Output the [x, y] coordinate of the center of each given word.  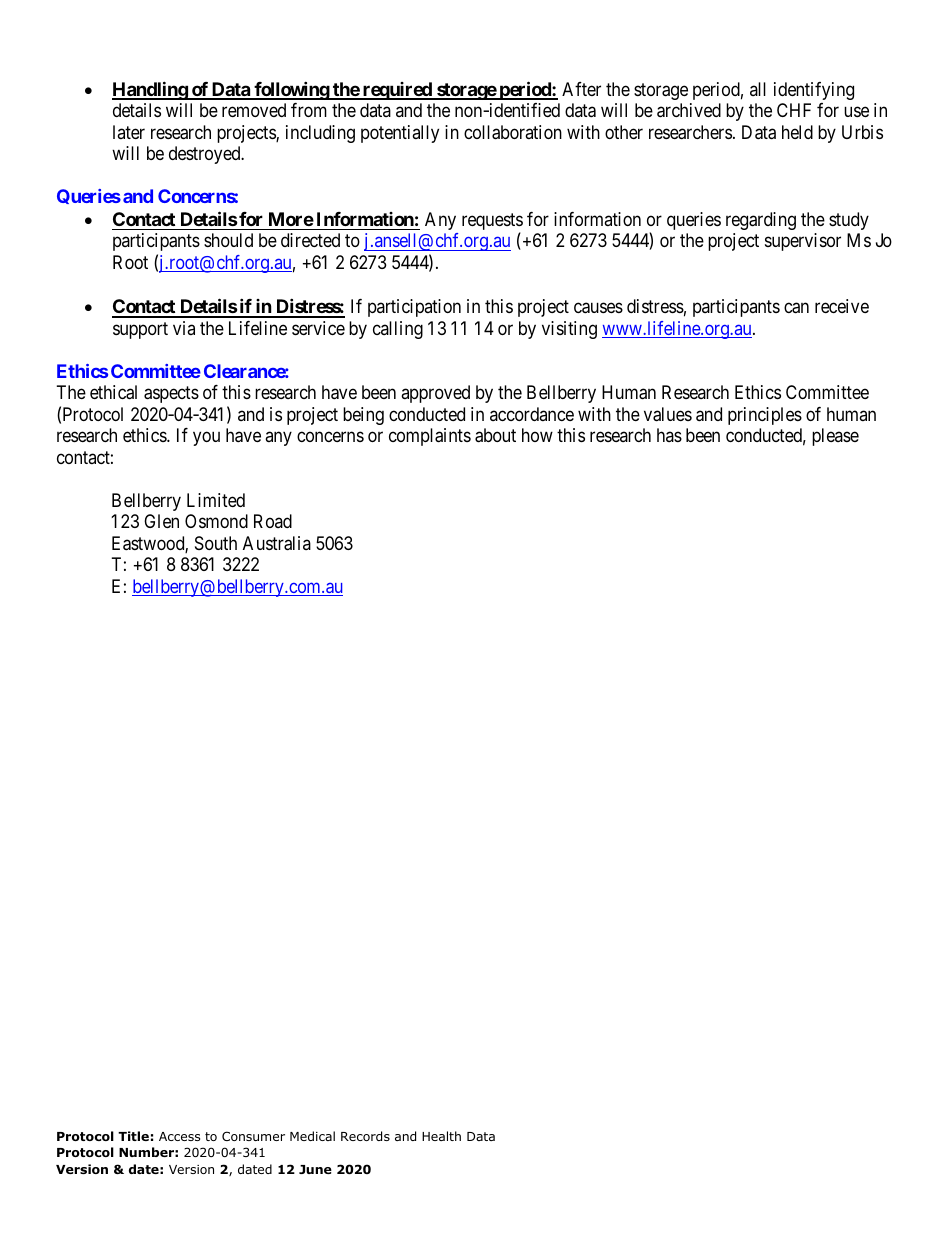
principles [765, 416]
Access [179, 1136]
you [206, 439]
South [216, 543]
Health [441, 1136]
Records [365, 1136]
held [797, 132]
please [835, 437]
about [495, 435]
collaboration [513, 132]
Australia [277, 543]
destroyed [206, 155]
